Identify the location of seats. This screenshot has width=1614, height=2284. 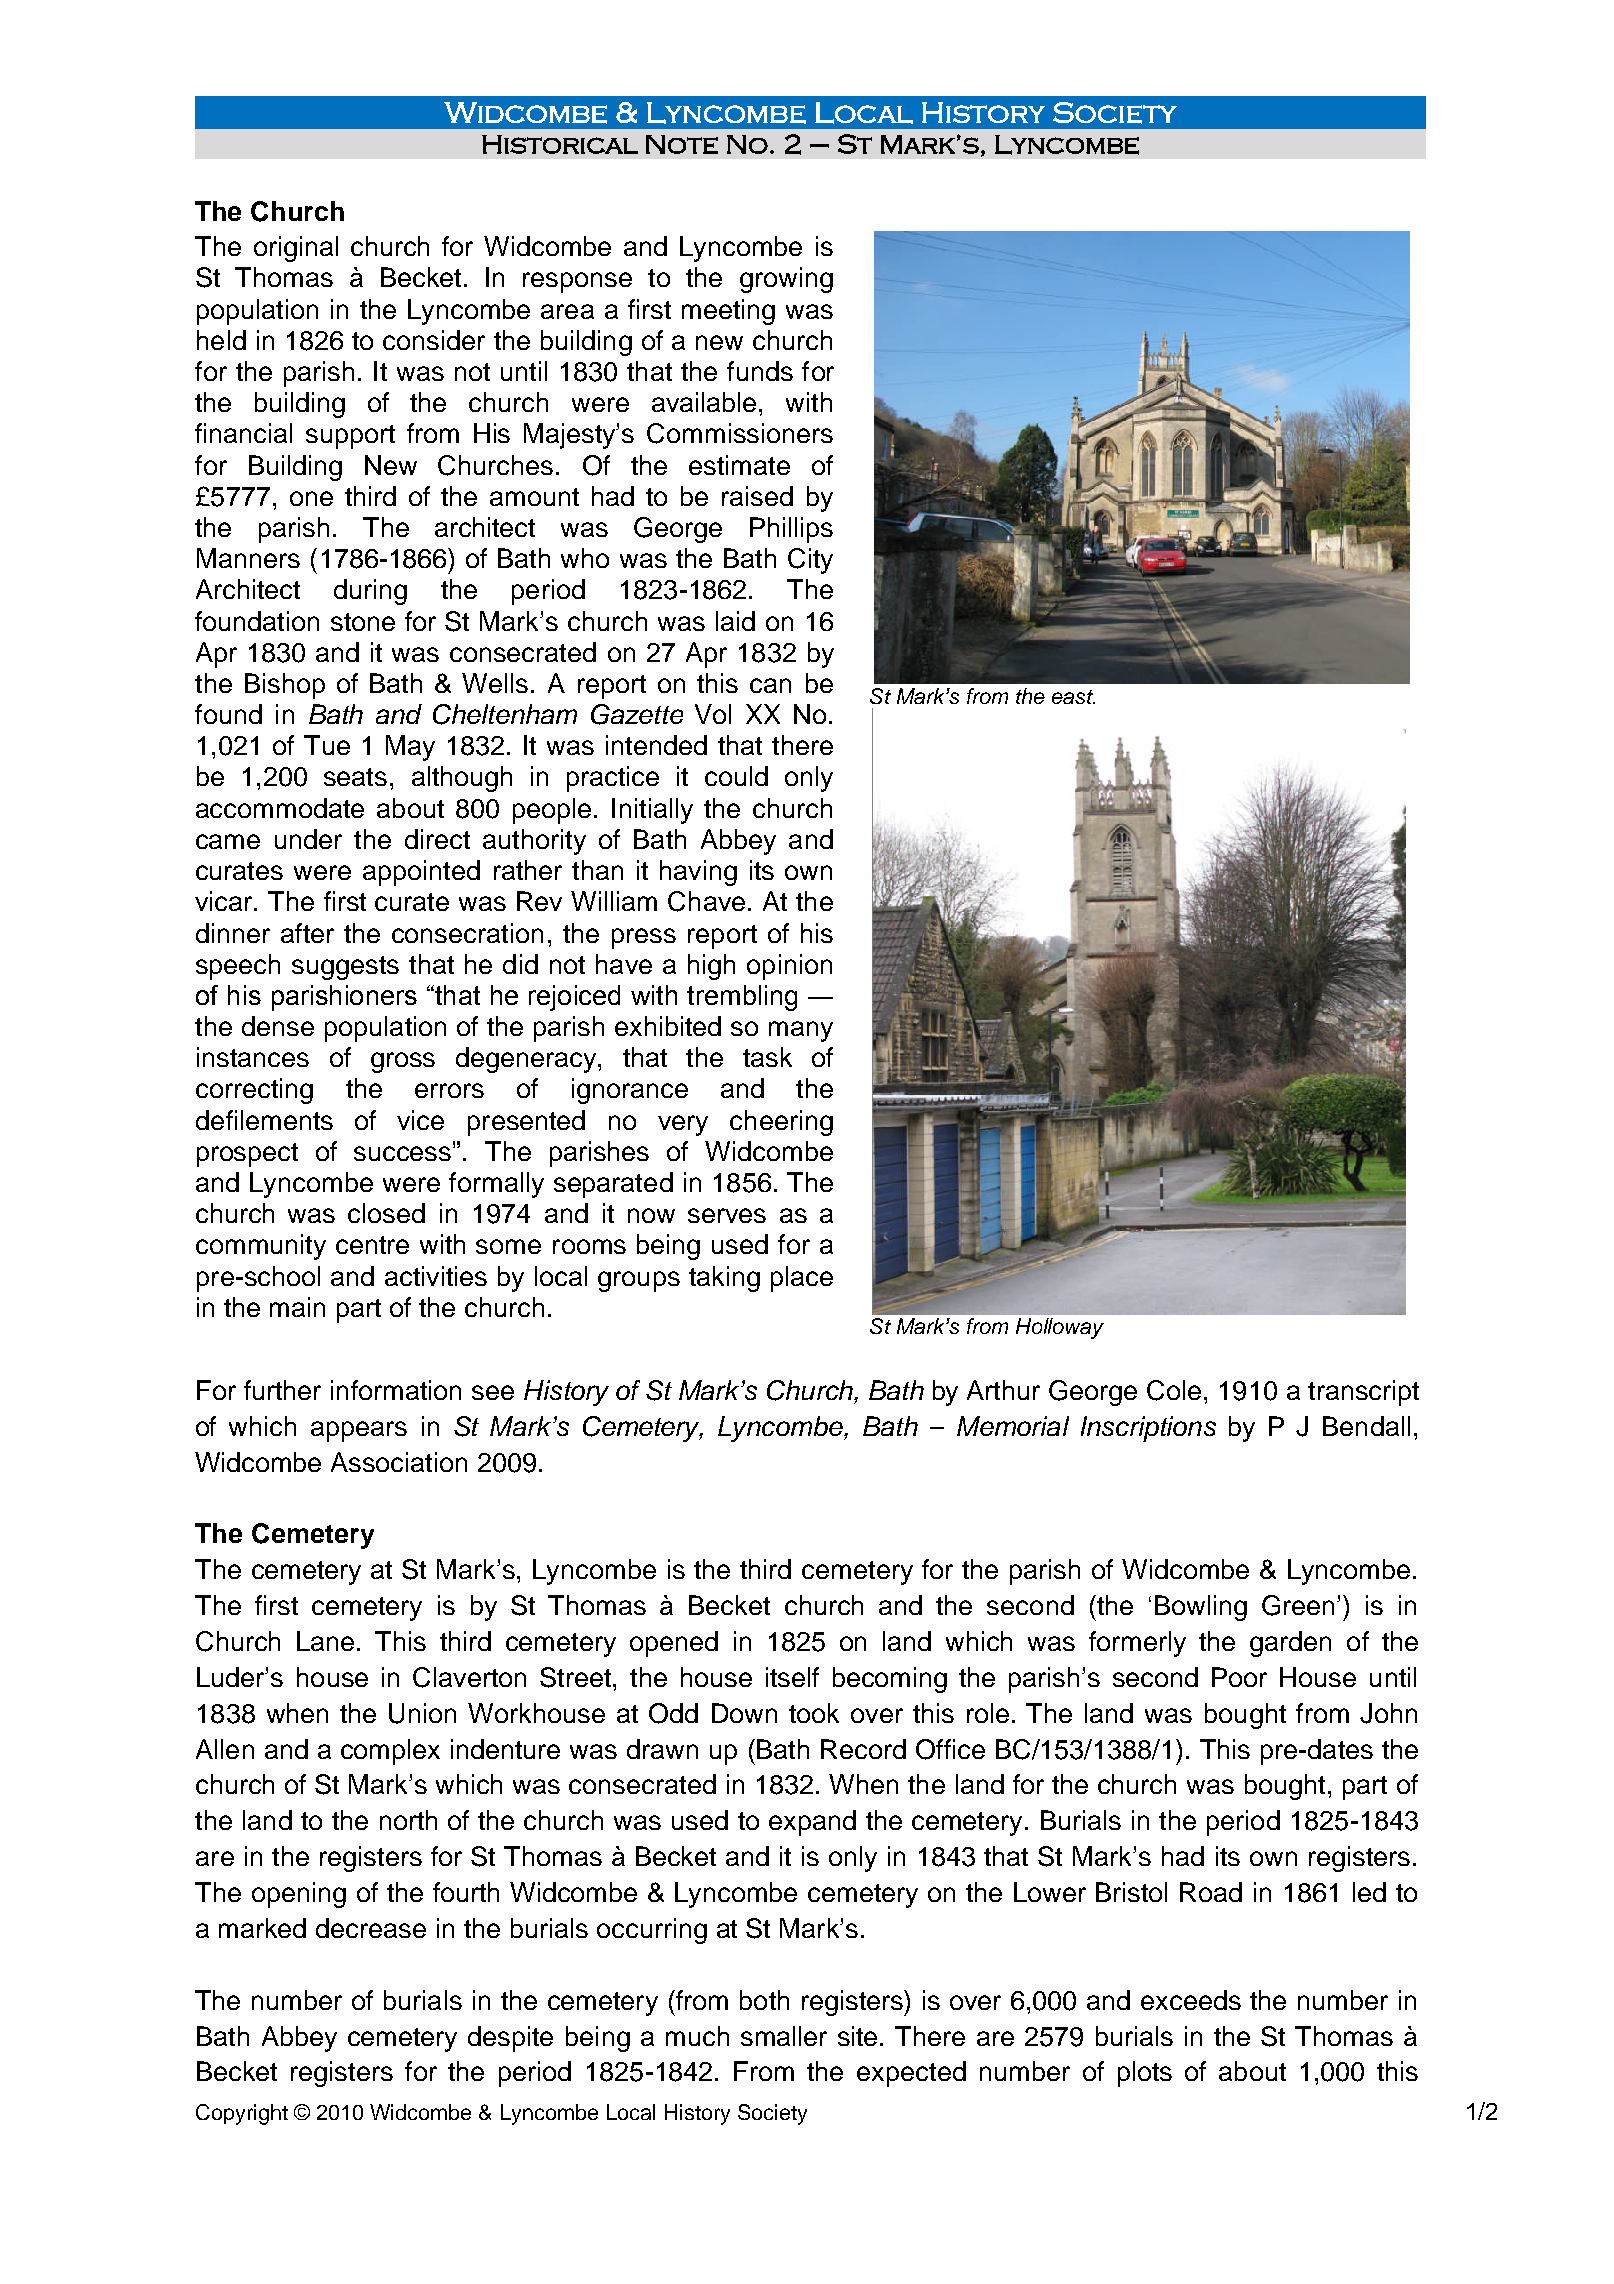
(355, 777).
